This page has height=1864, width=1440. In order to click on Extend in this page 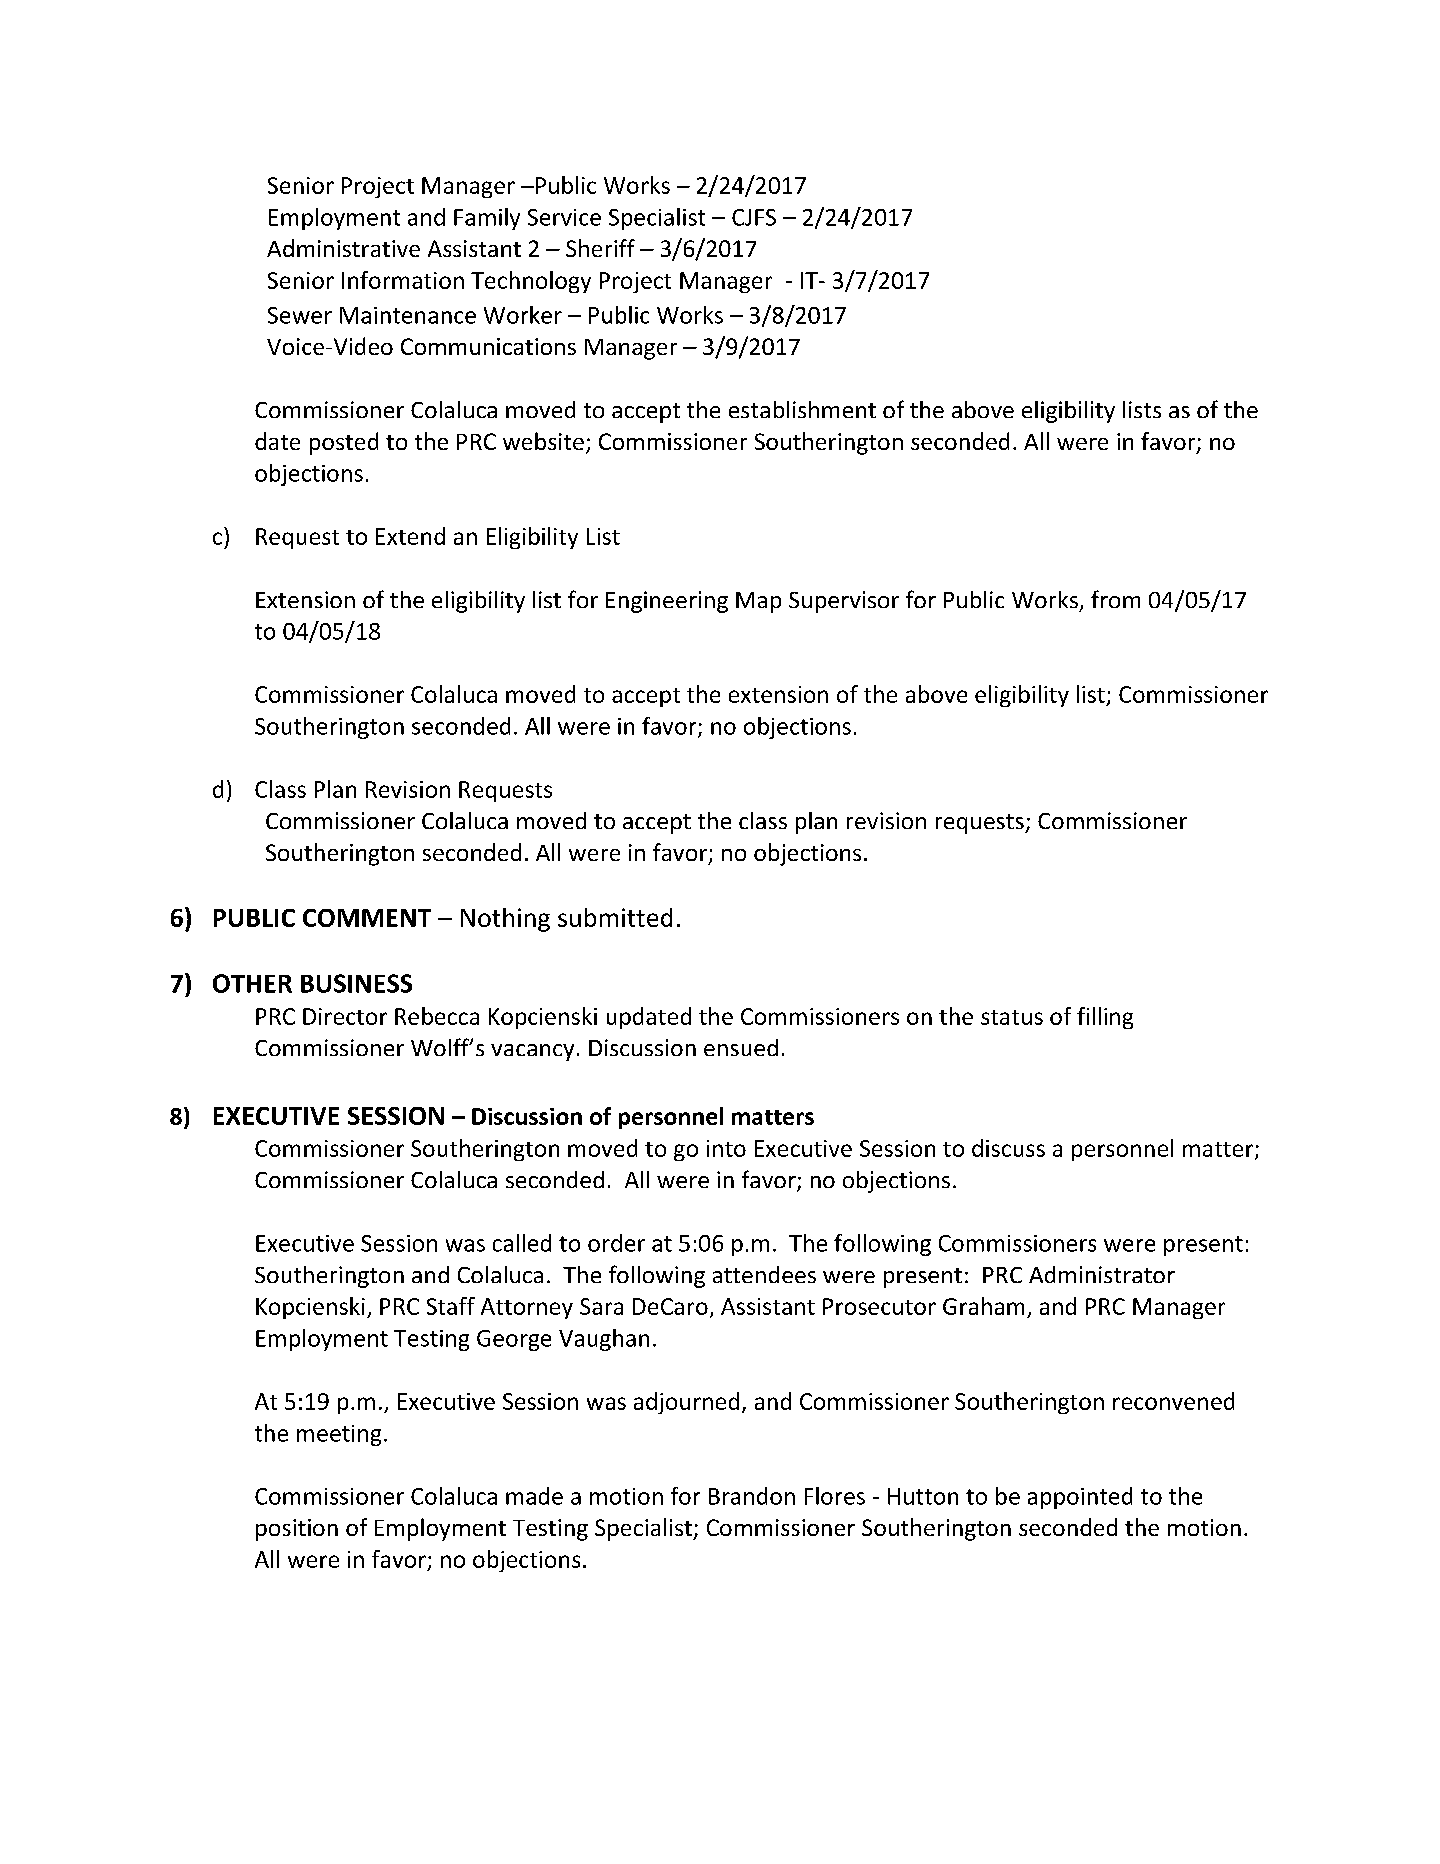, I will do `click(410, 536)`.
